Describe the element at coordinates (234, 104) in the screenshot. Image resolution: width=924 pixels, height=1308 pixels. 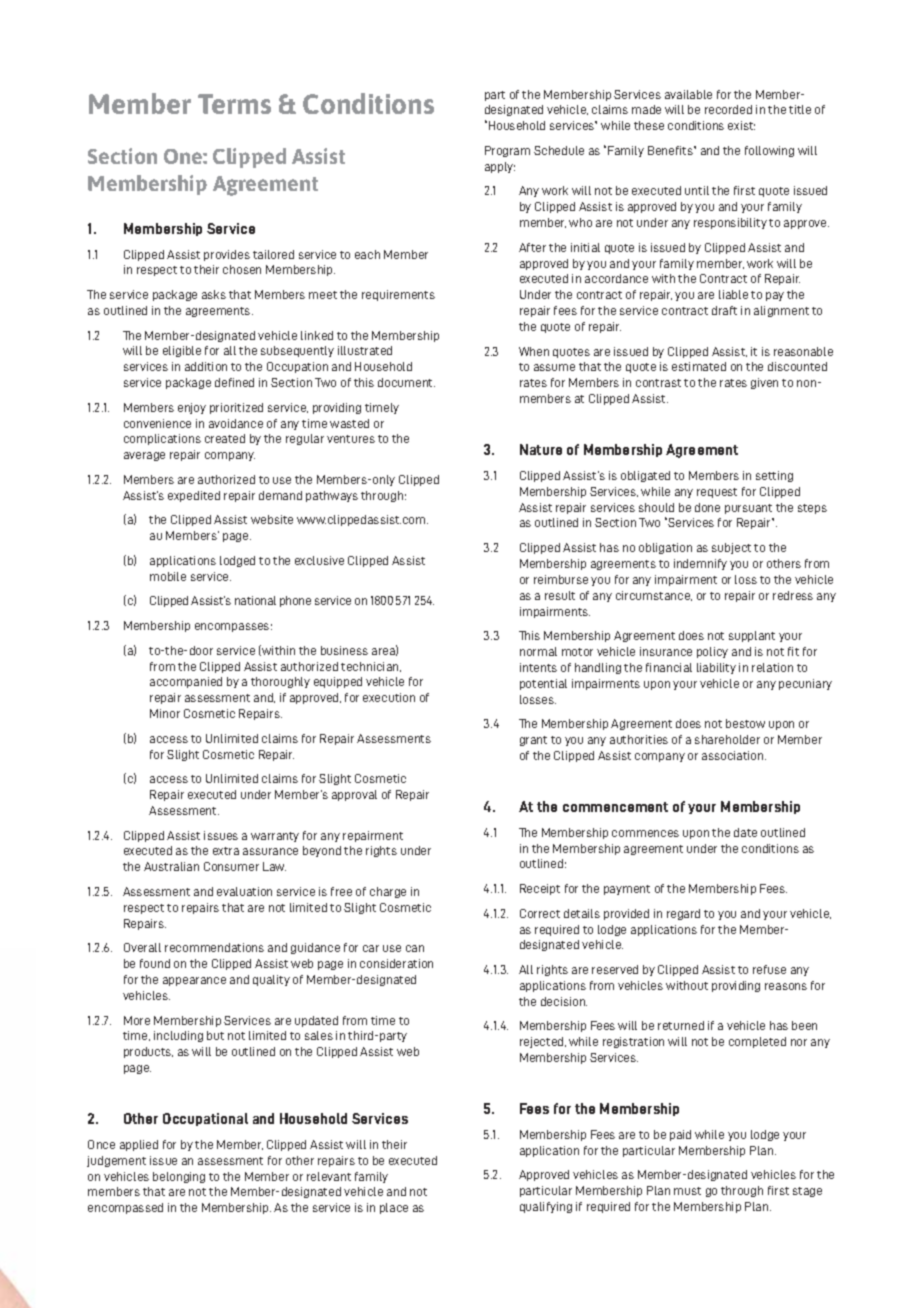
I see `Terms` at that location.
